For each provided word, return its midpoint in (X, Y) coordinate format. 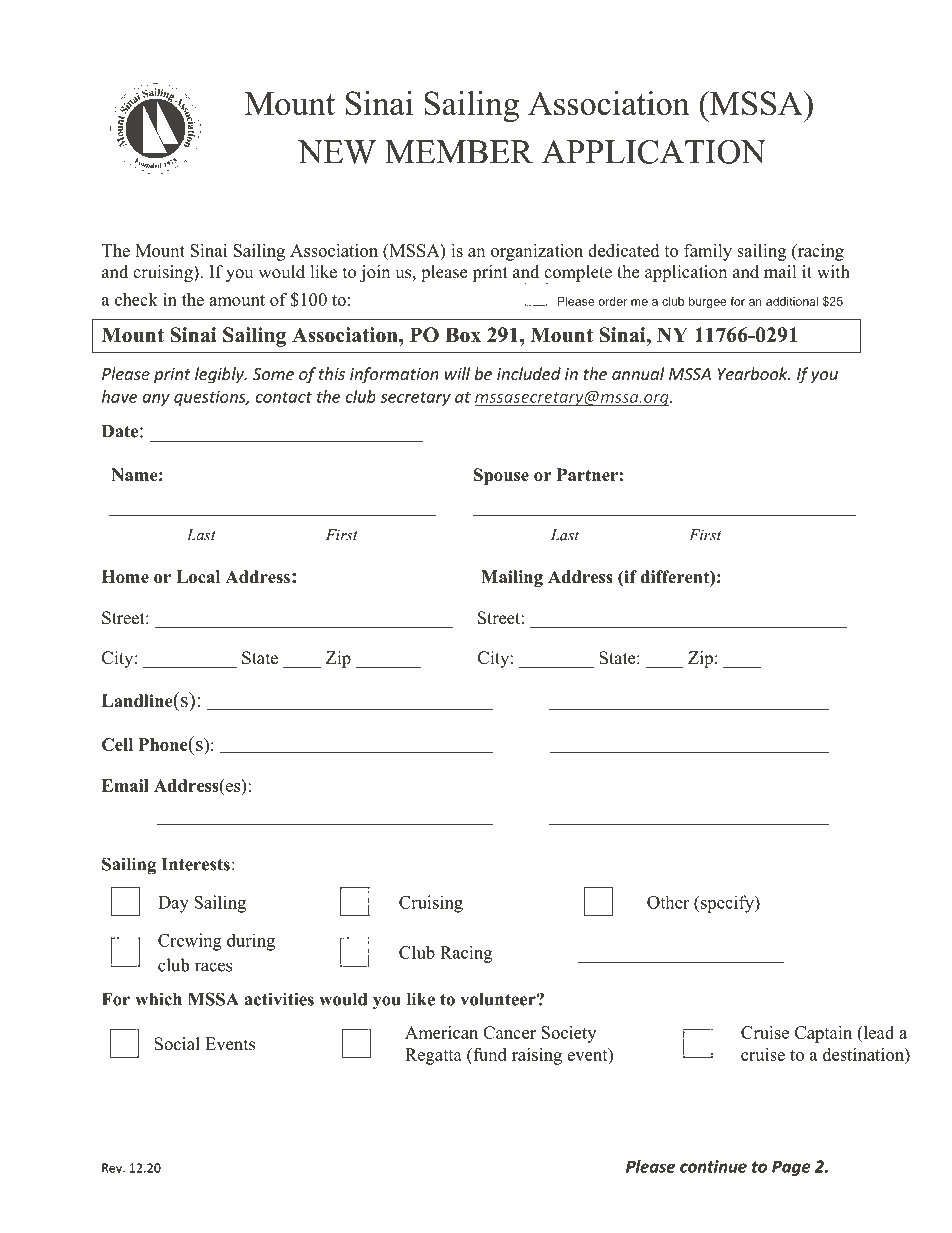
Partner (587, 475)
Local (198, 577)
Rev (113, 1168)
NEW (337, 152)
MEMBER (459, 152)
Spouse (501, 476)
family (708, 252)
